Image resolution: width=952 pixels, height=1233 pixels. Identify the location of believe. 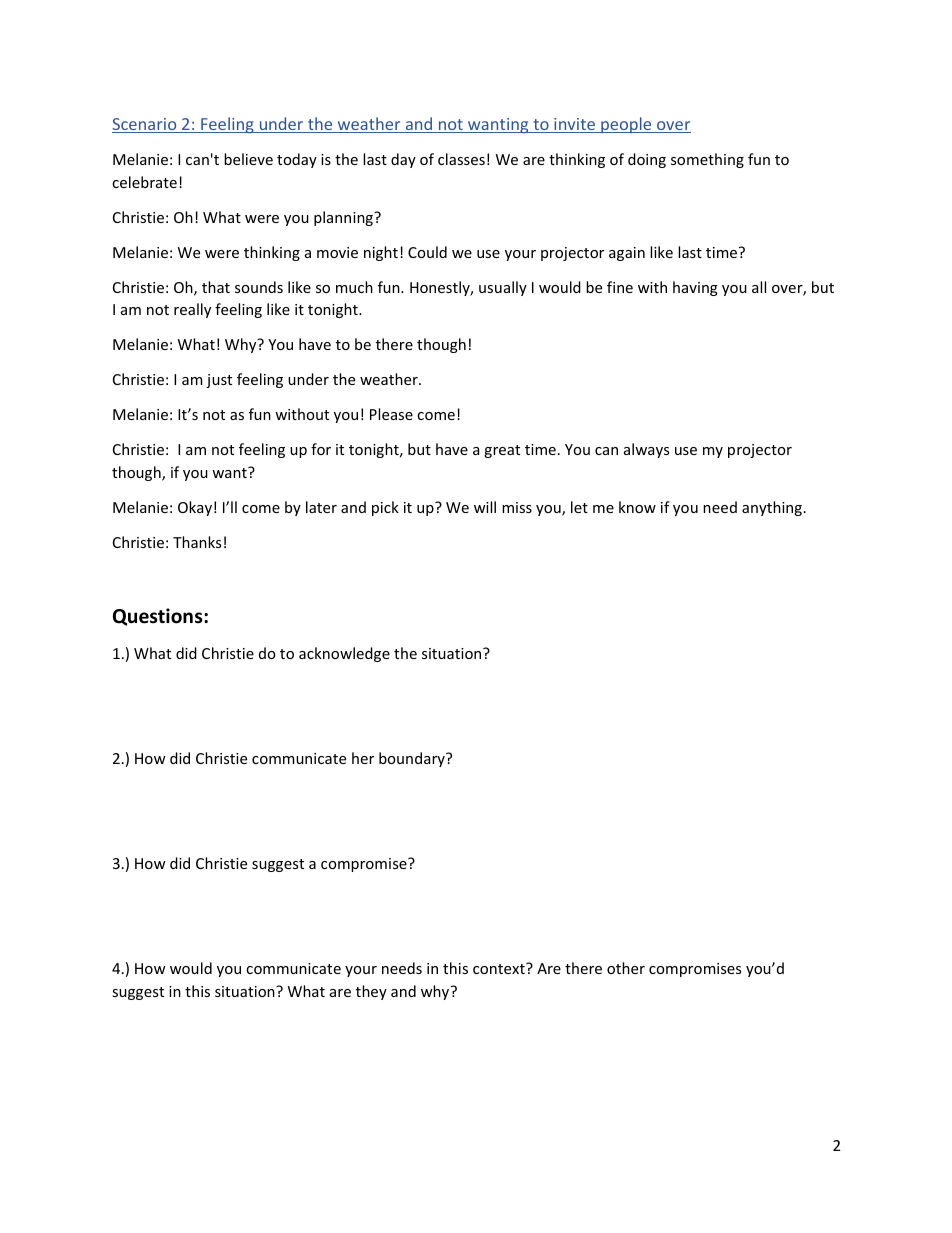
(248, 159).
